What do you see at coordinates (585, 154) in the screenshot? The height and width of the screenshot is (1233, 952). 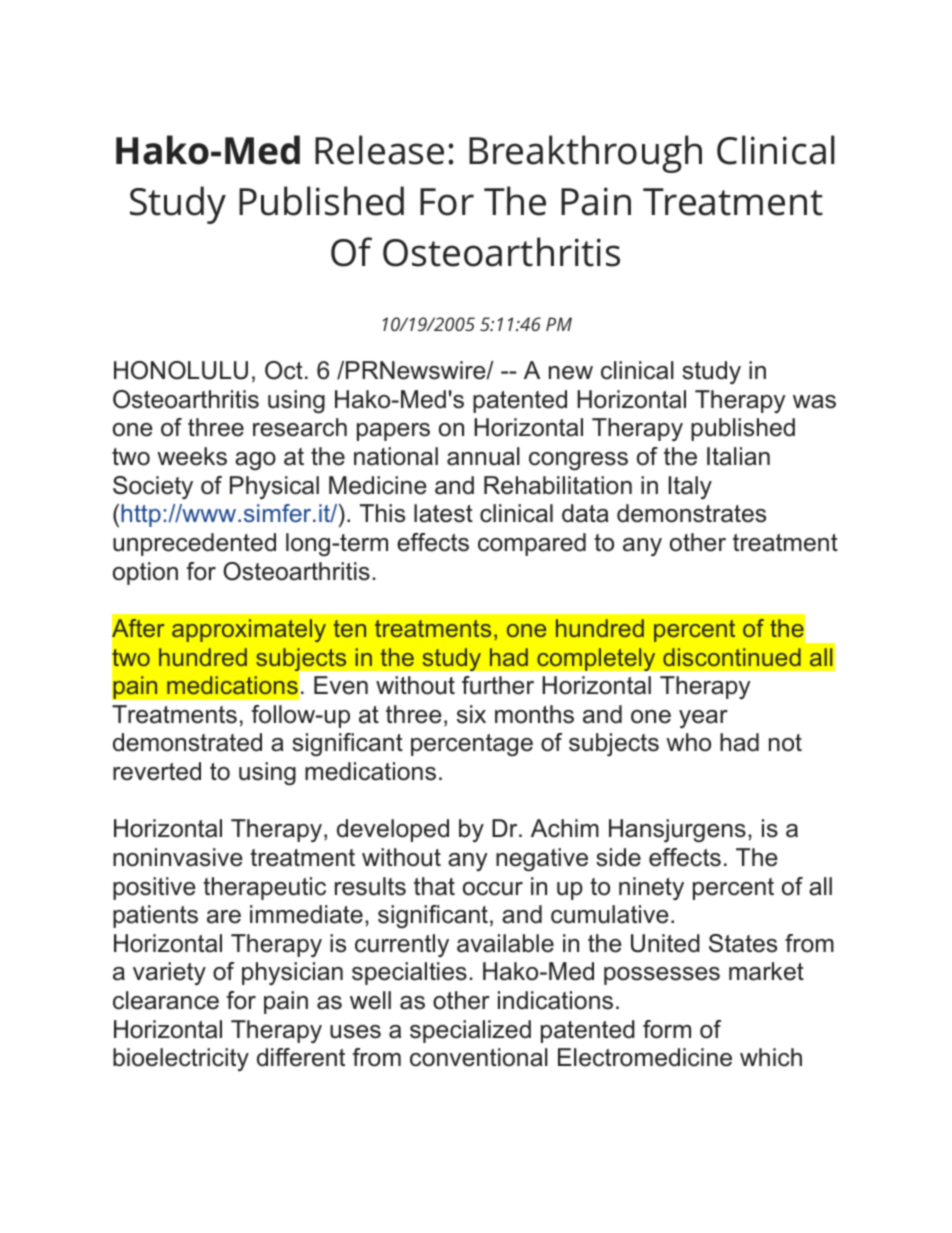 I see `Breakthrough` at bounding box center [585, 154].
